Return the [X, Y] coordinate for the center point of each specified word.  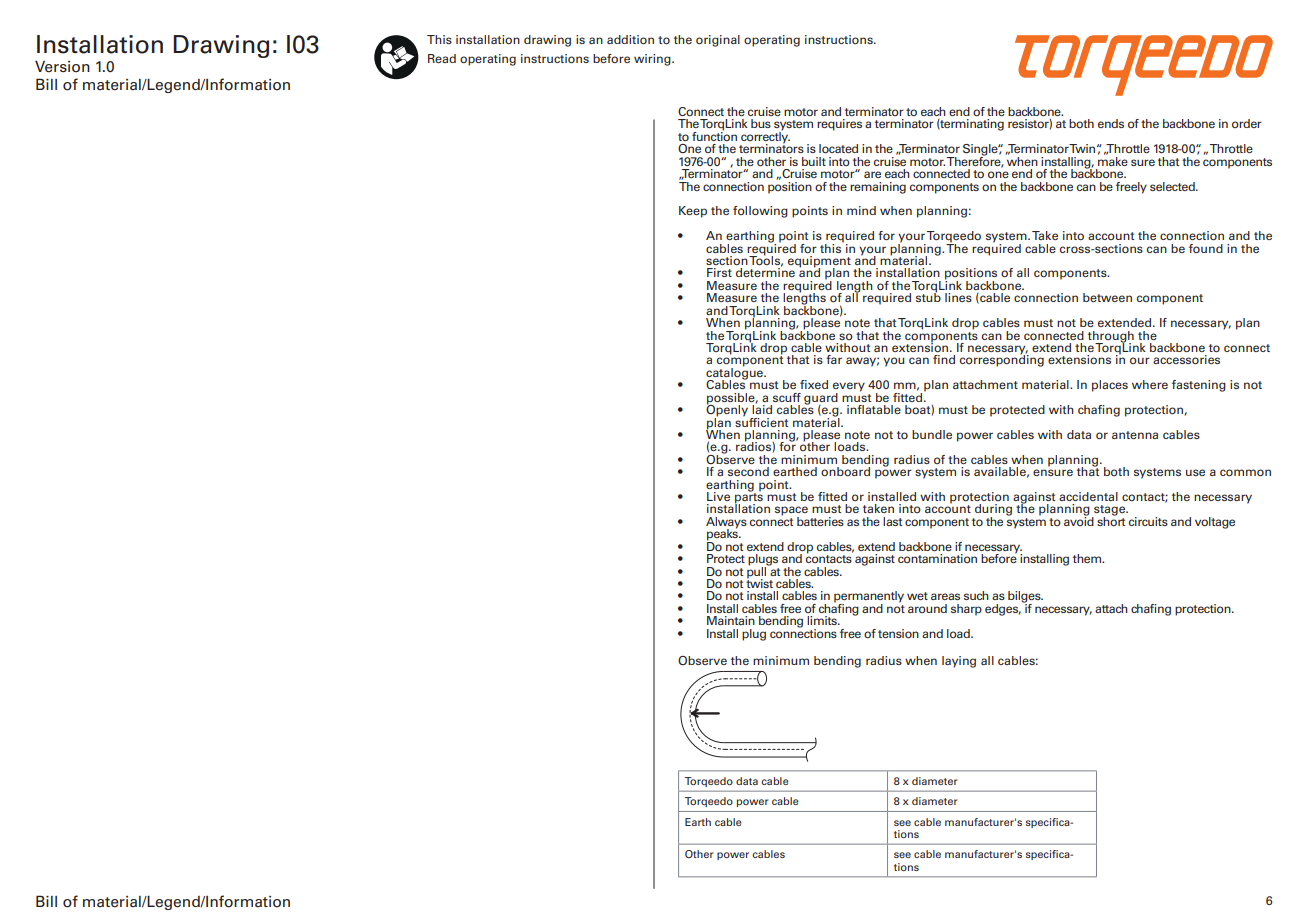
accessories [1186, 360]
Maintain [731, 620]
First [719, 272]
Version [62, 67]
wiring [653, 60]
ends [1111, 123]
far [834, 359]
